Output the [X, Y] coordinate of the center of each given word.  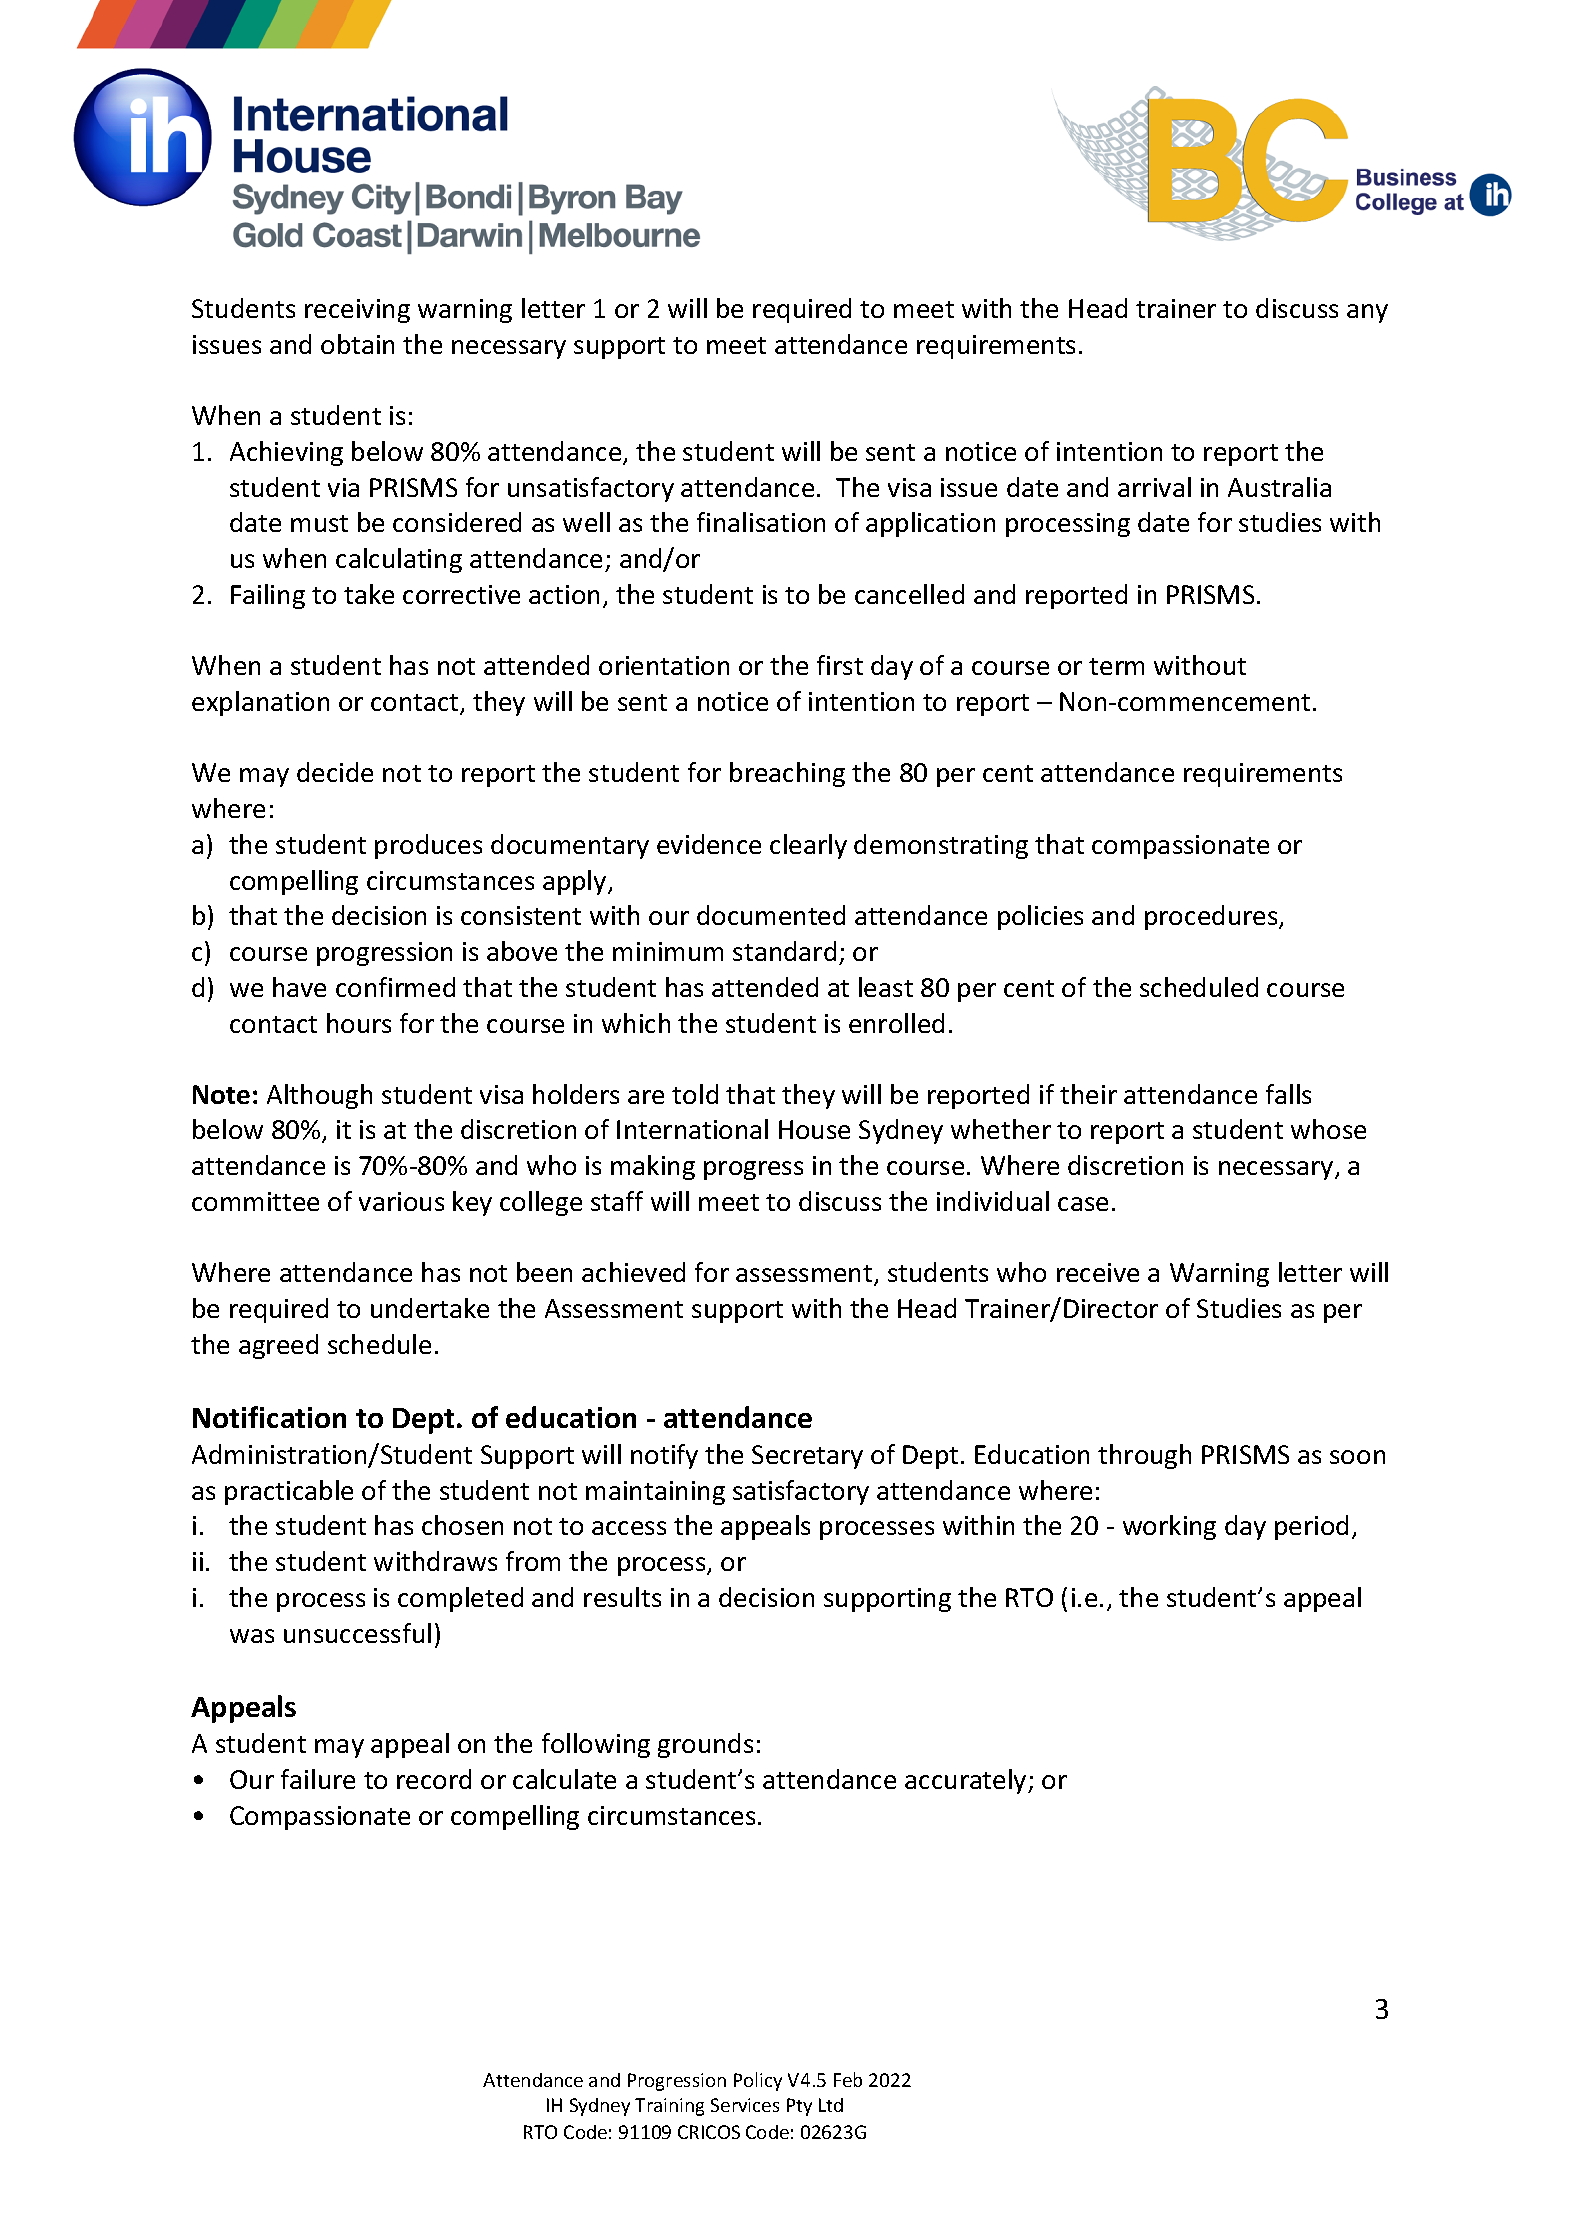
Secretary [807, 1457]
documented [771, 915]
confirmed [395, 987]
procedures [1212, 917]
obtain [357, 344]
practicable [289, 1492]
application [930, 524]
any [1367, 313]
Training [669, 2107]
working [1169, 1527]
